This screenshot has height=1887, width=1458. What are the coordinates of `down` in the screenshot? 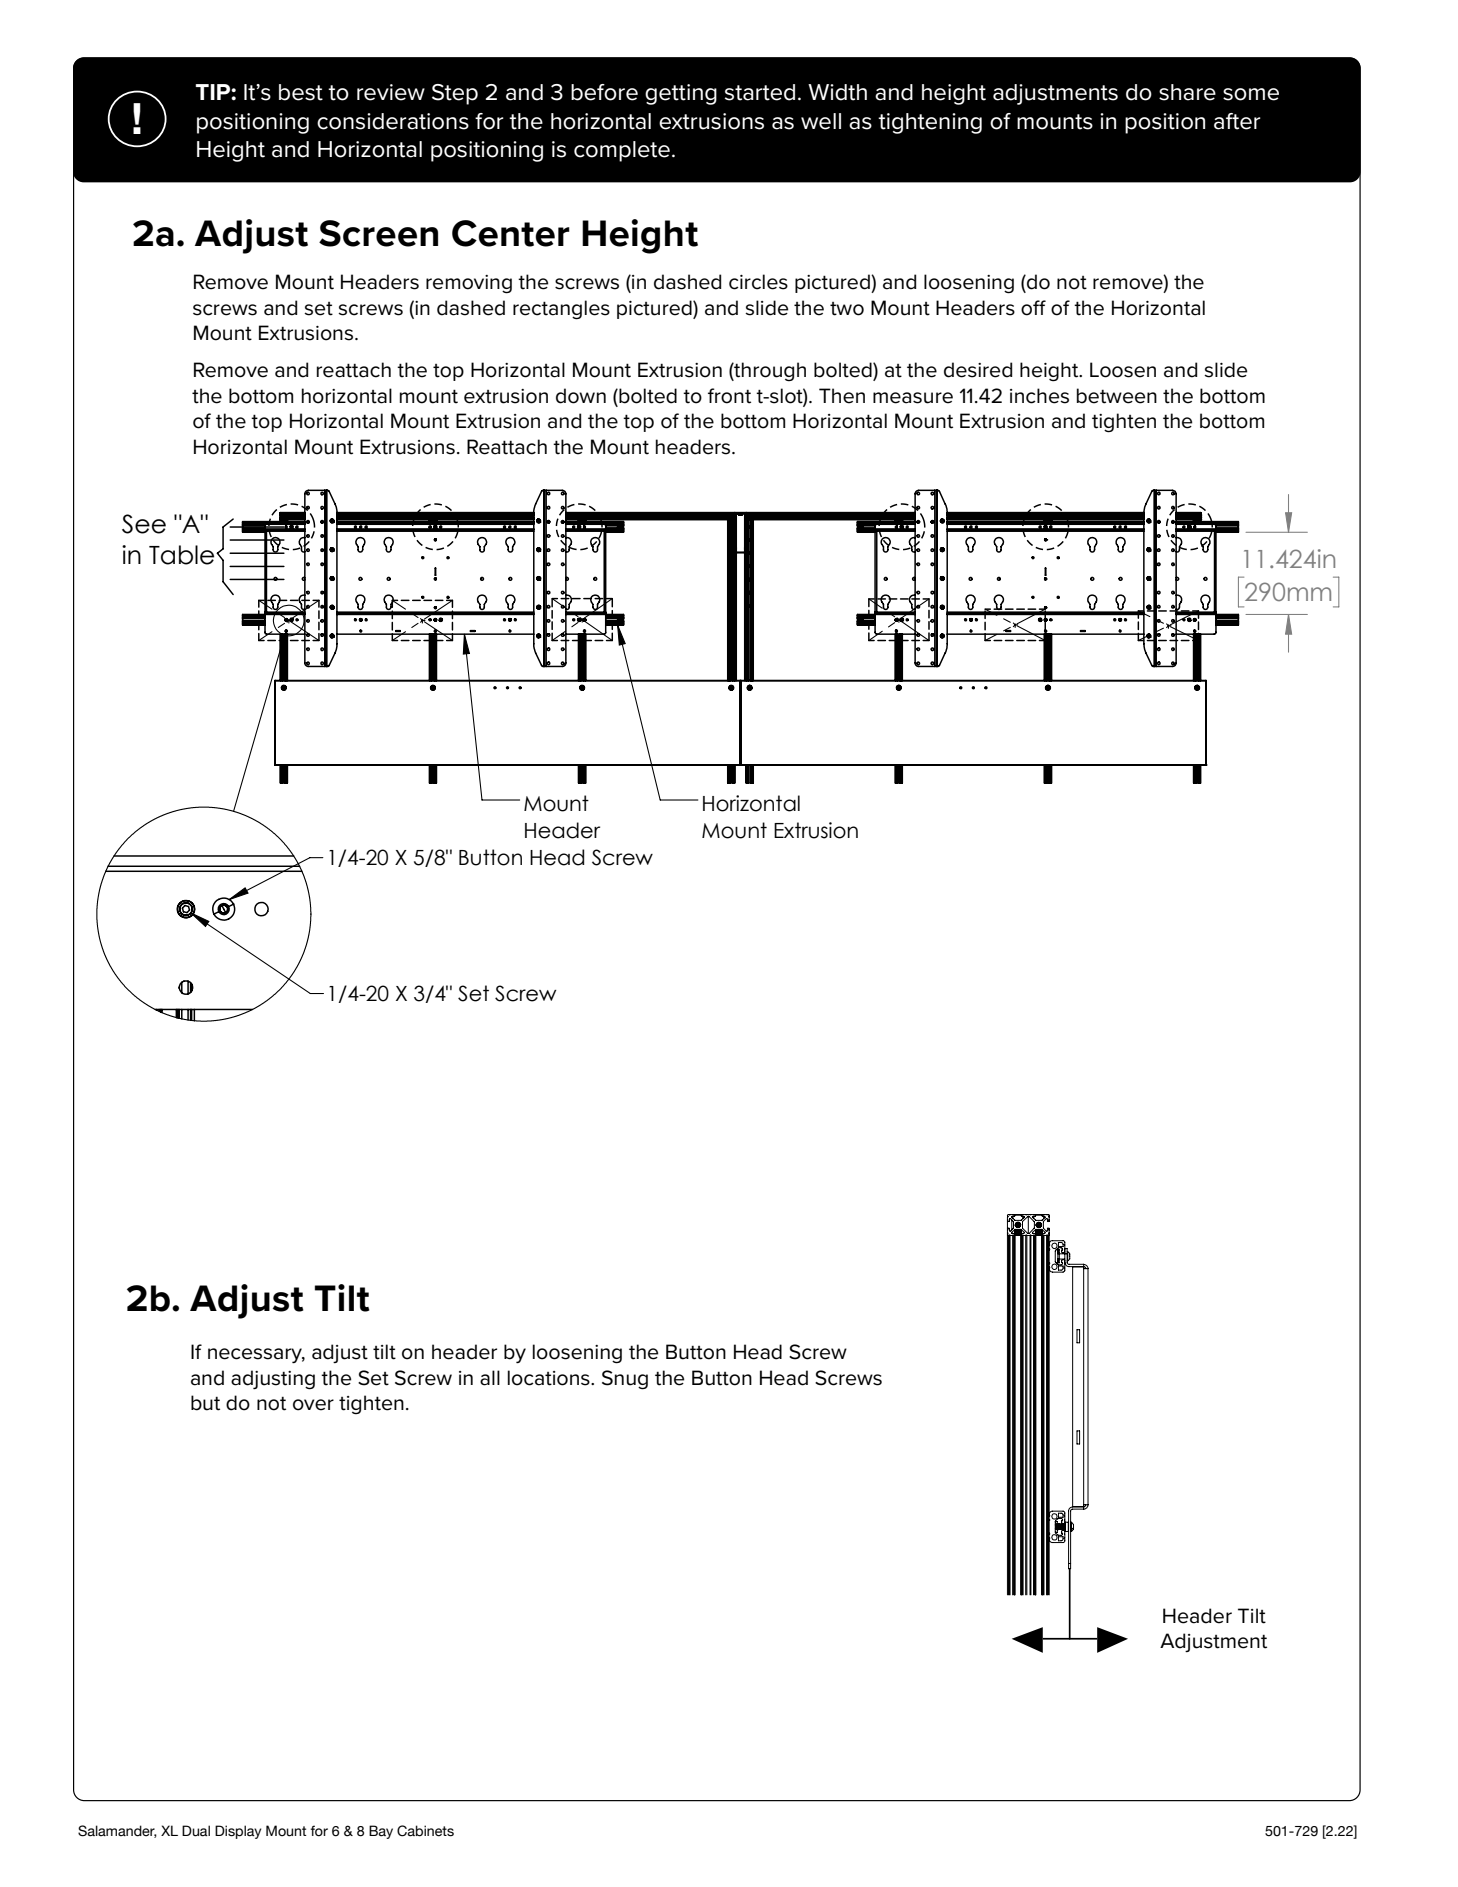 It's located at (581, 396).
